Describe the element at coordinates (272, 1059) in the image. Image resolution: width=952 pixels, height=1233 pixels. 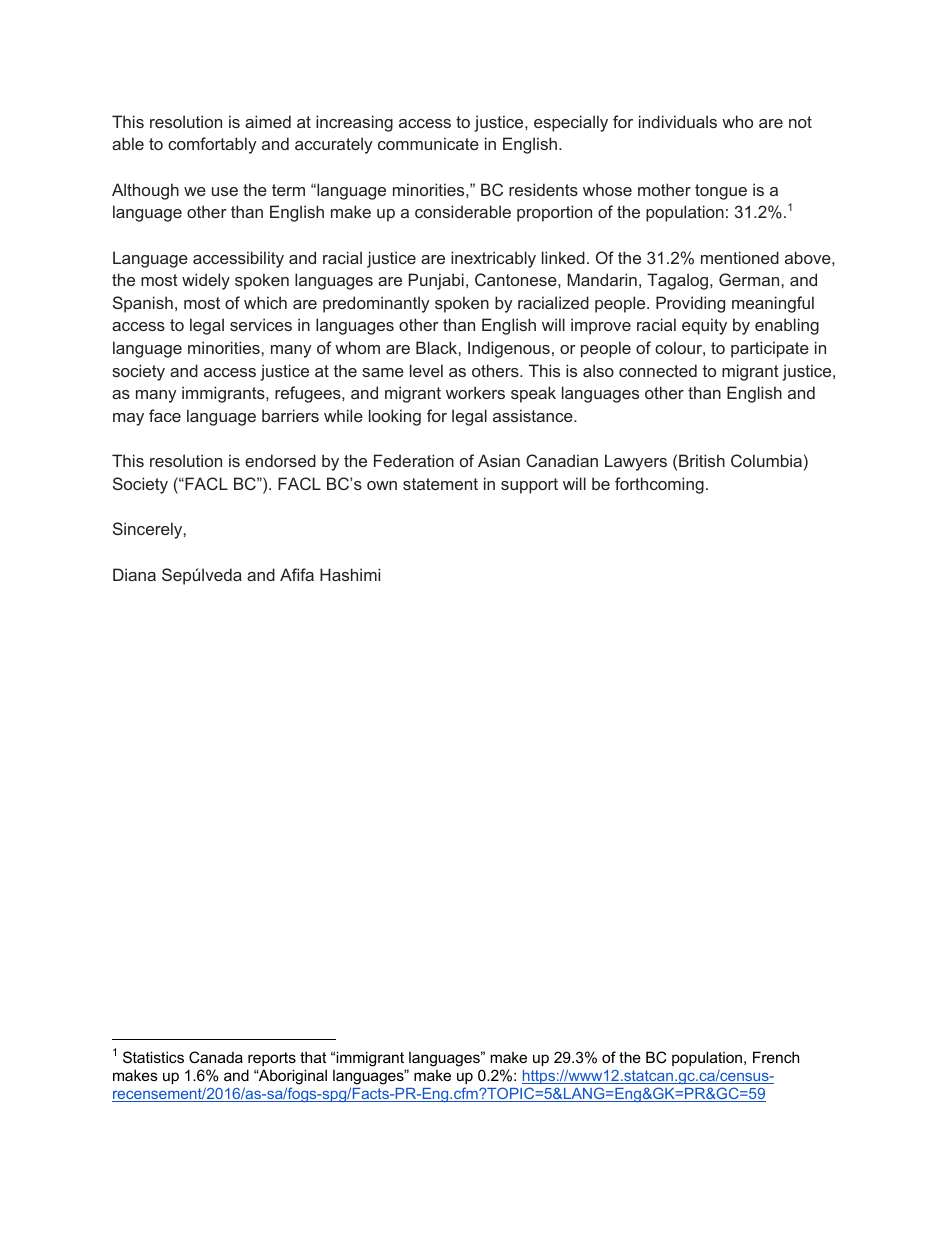
I see `reports` at that location.
